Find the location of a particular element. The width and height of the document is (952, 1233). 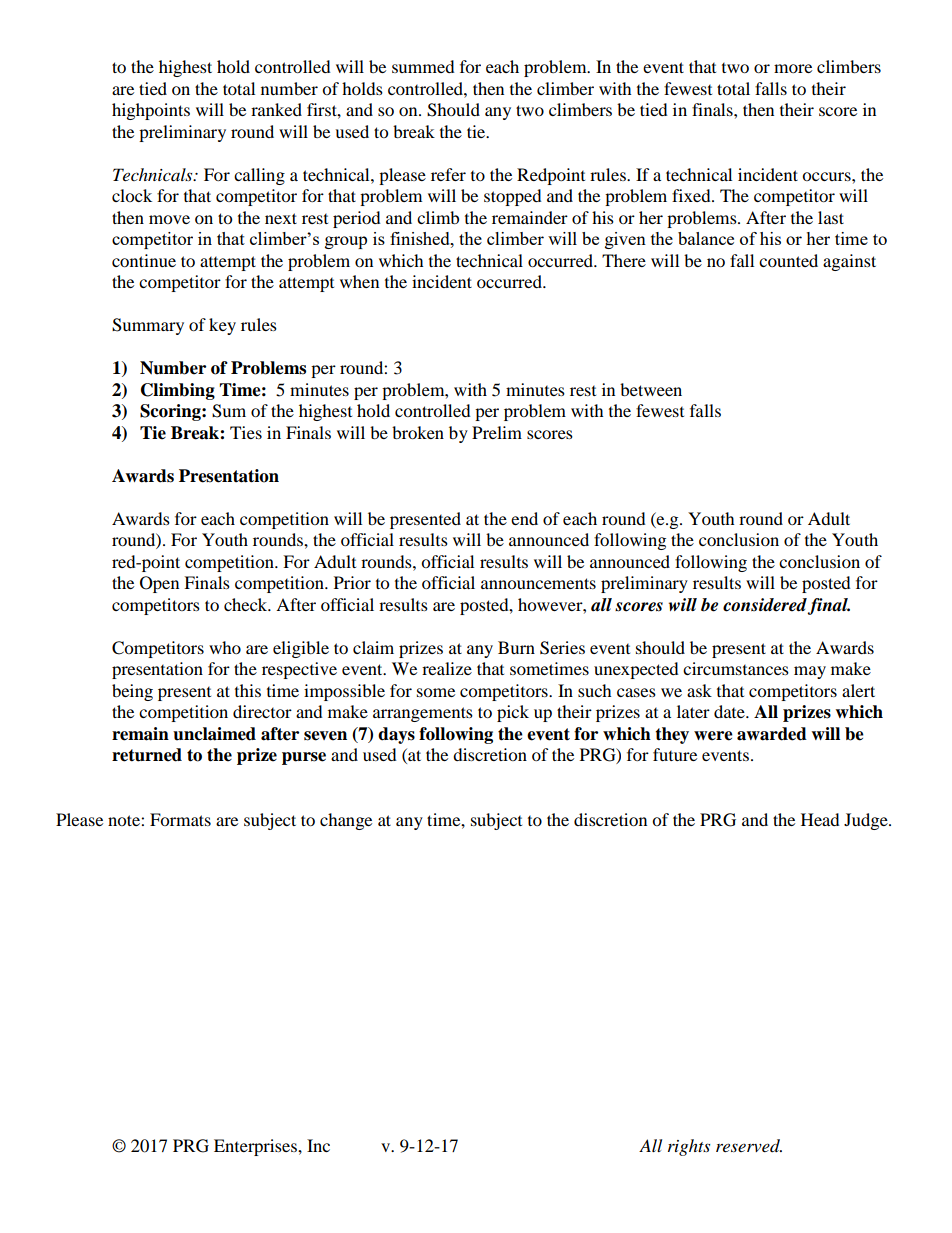

more is located at coordinates (793, 68).
